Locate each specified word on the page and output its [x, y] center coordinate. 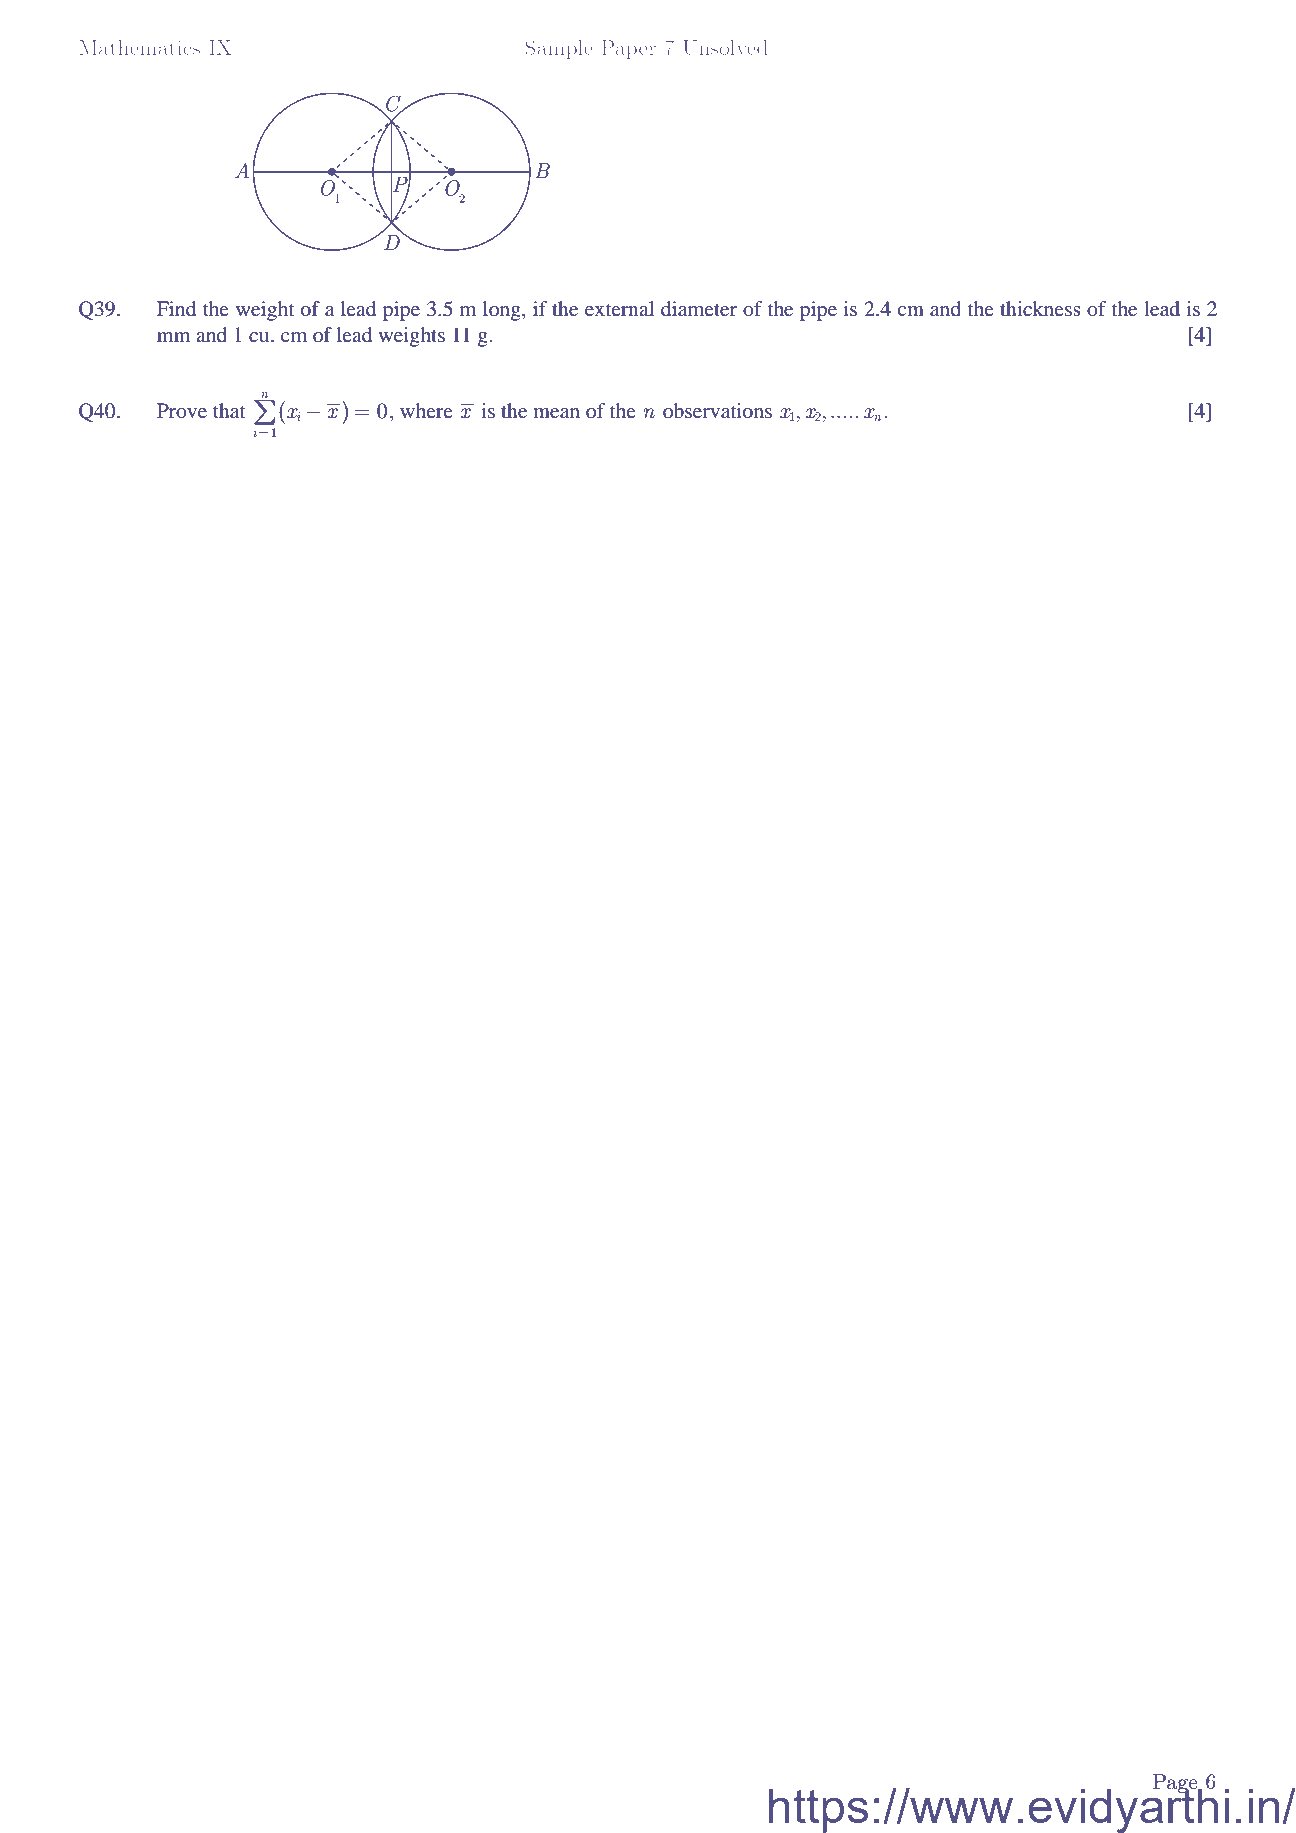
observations [717, 410]
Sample [559, 49]
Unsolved [725, 47]
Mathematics [139, 47]
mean [556, 413]
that [229, 410]
